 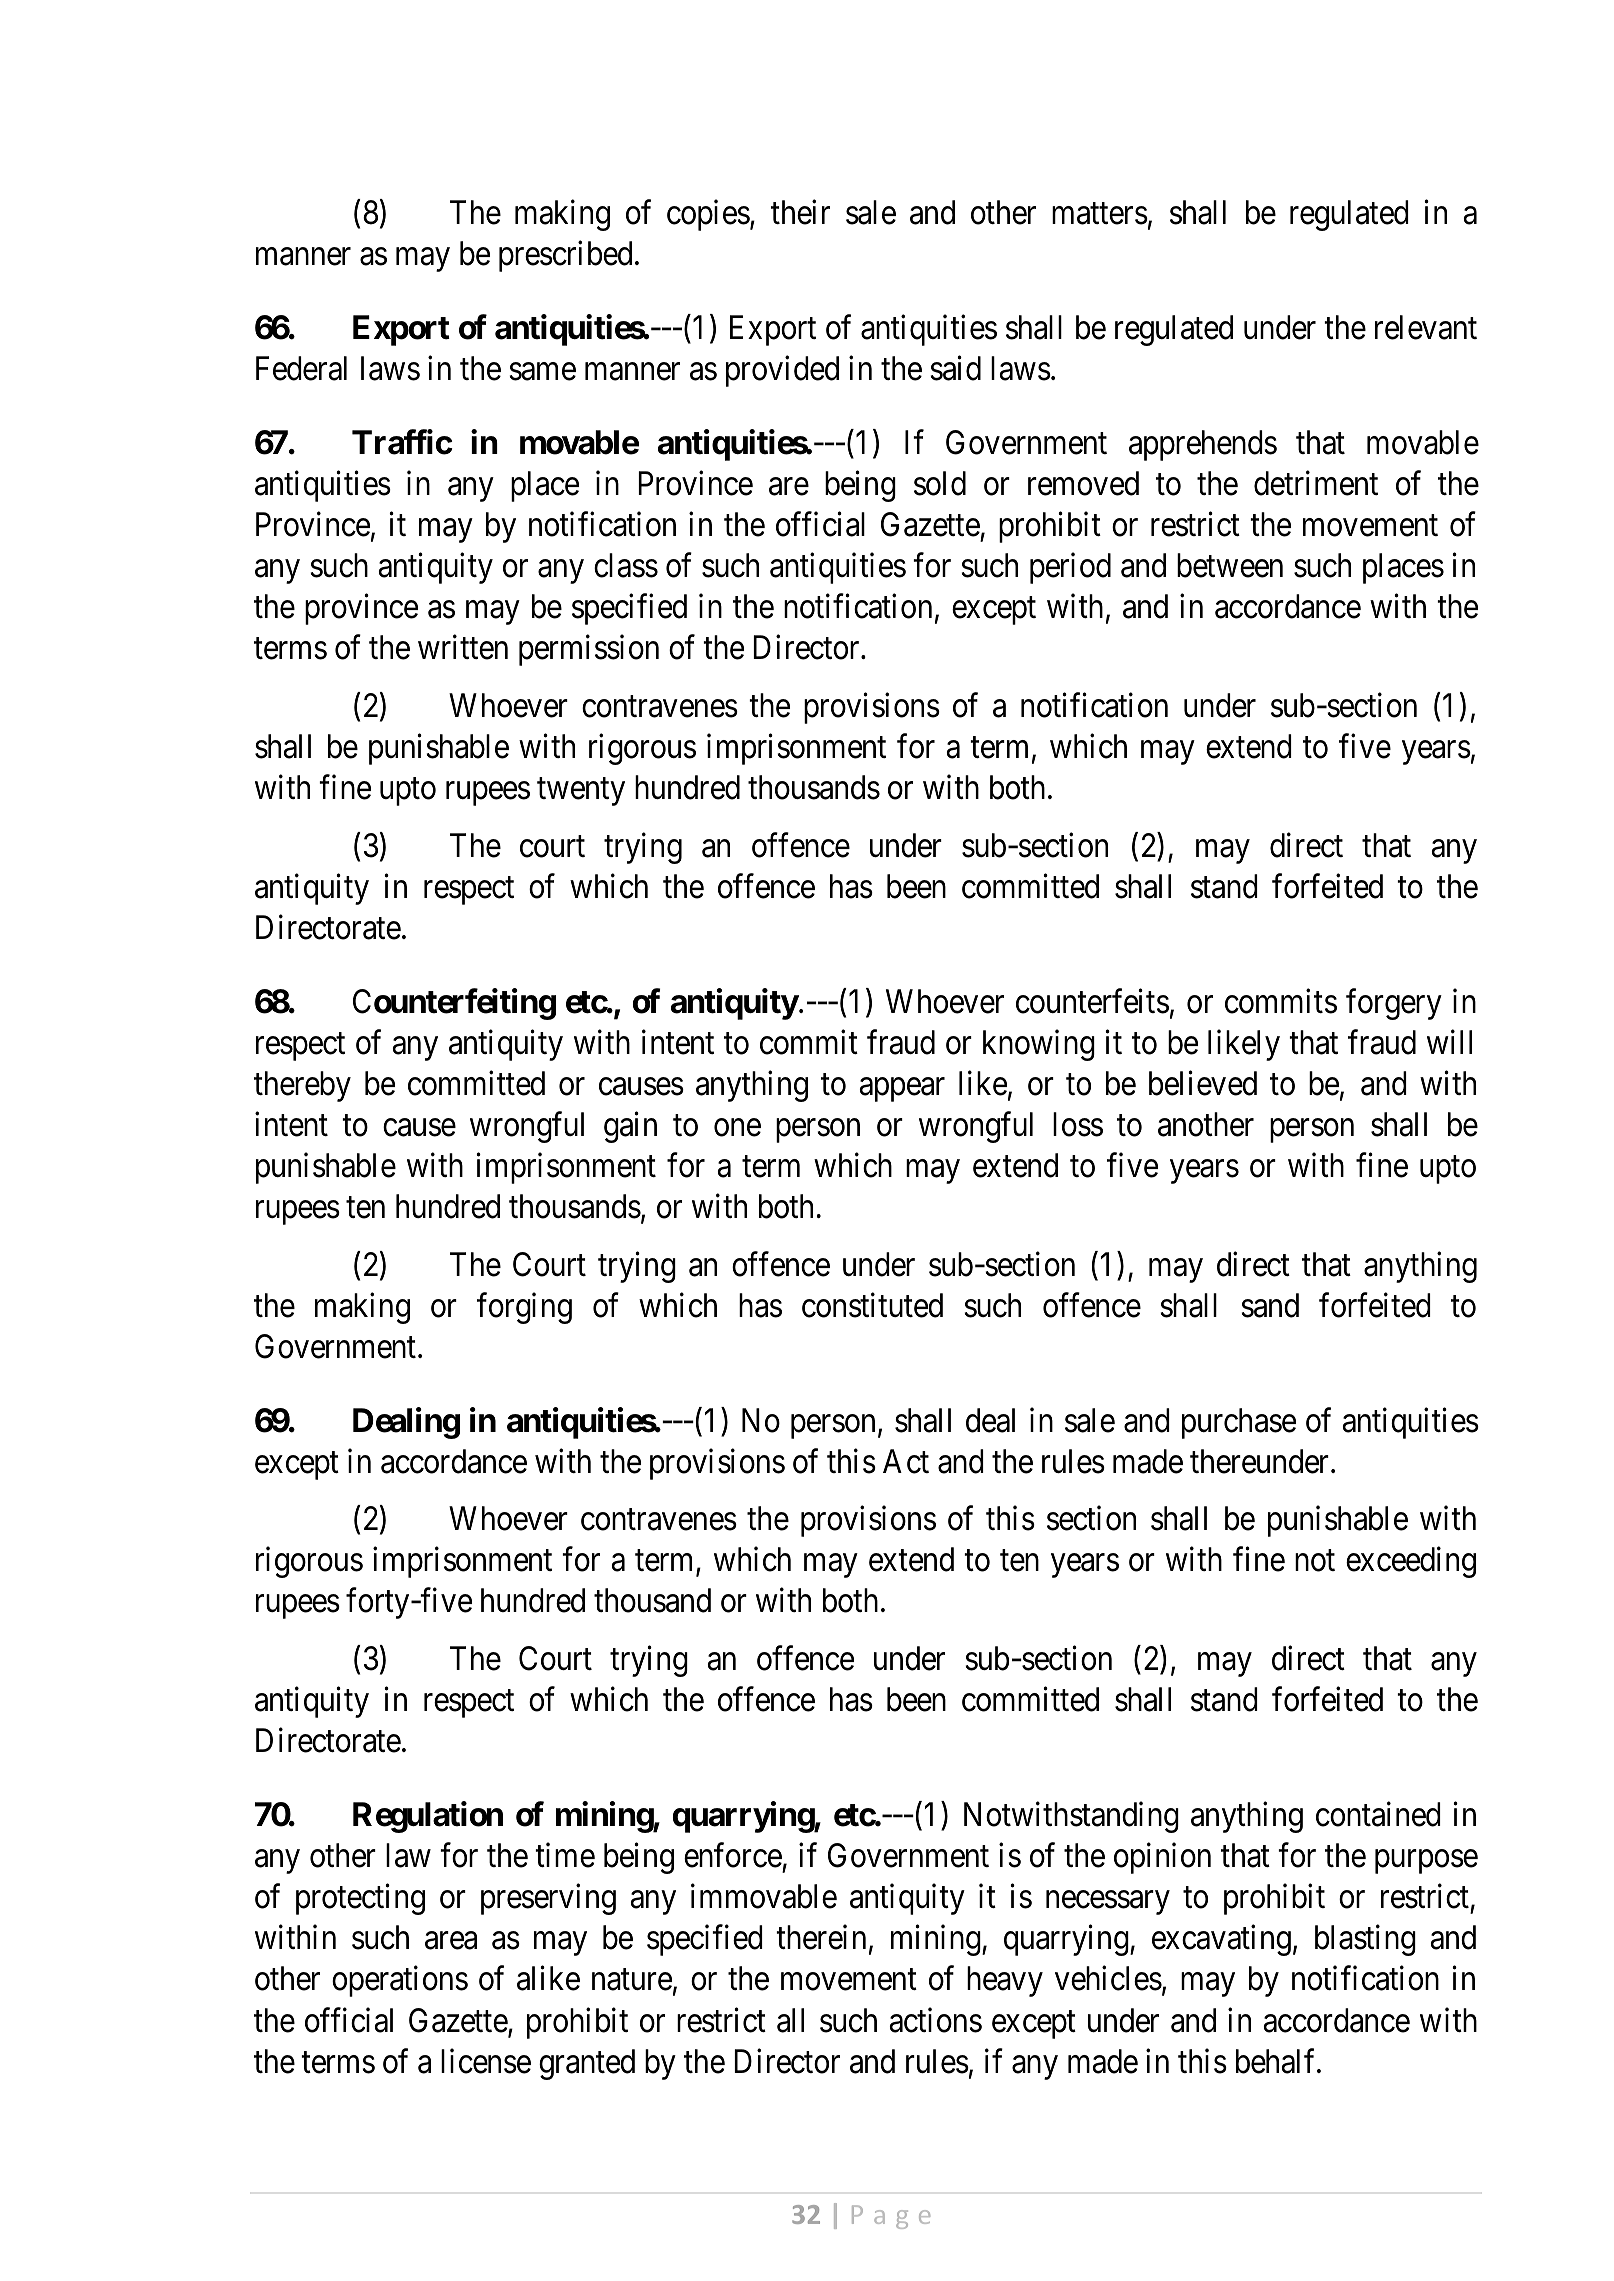 What do you see at coordinates (1426, 327) in the image?
I see `relevant` at bounding box center [1426, 327].
